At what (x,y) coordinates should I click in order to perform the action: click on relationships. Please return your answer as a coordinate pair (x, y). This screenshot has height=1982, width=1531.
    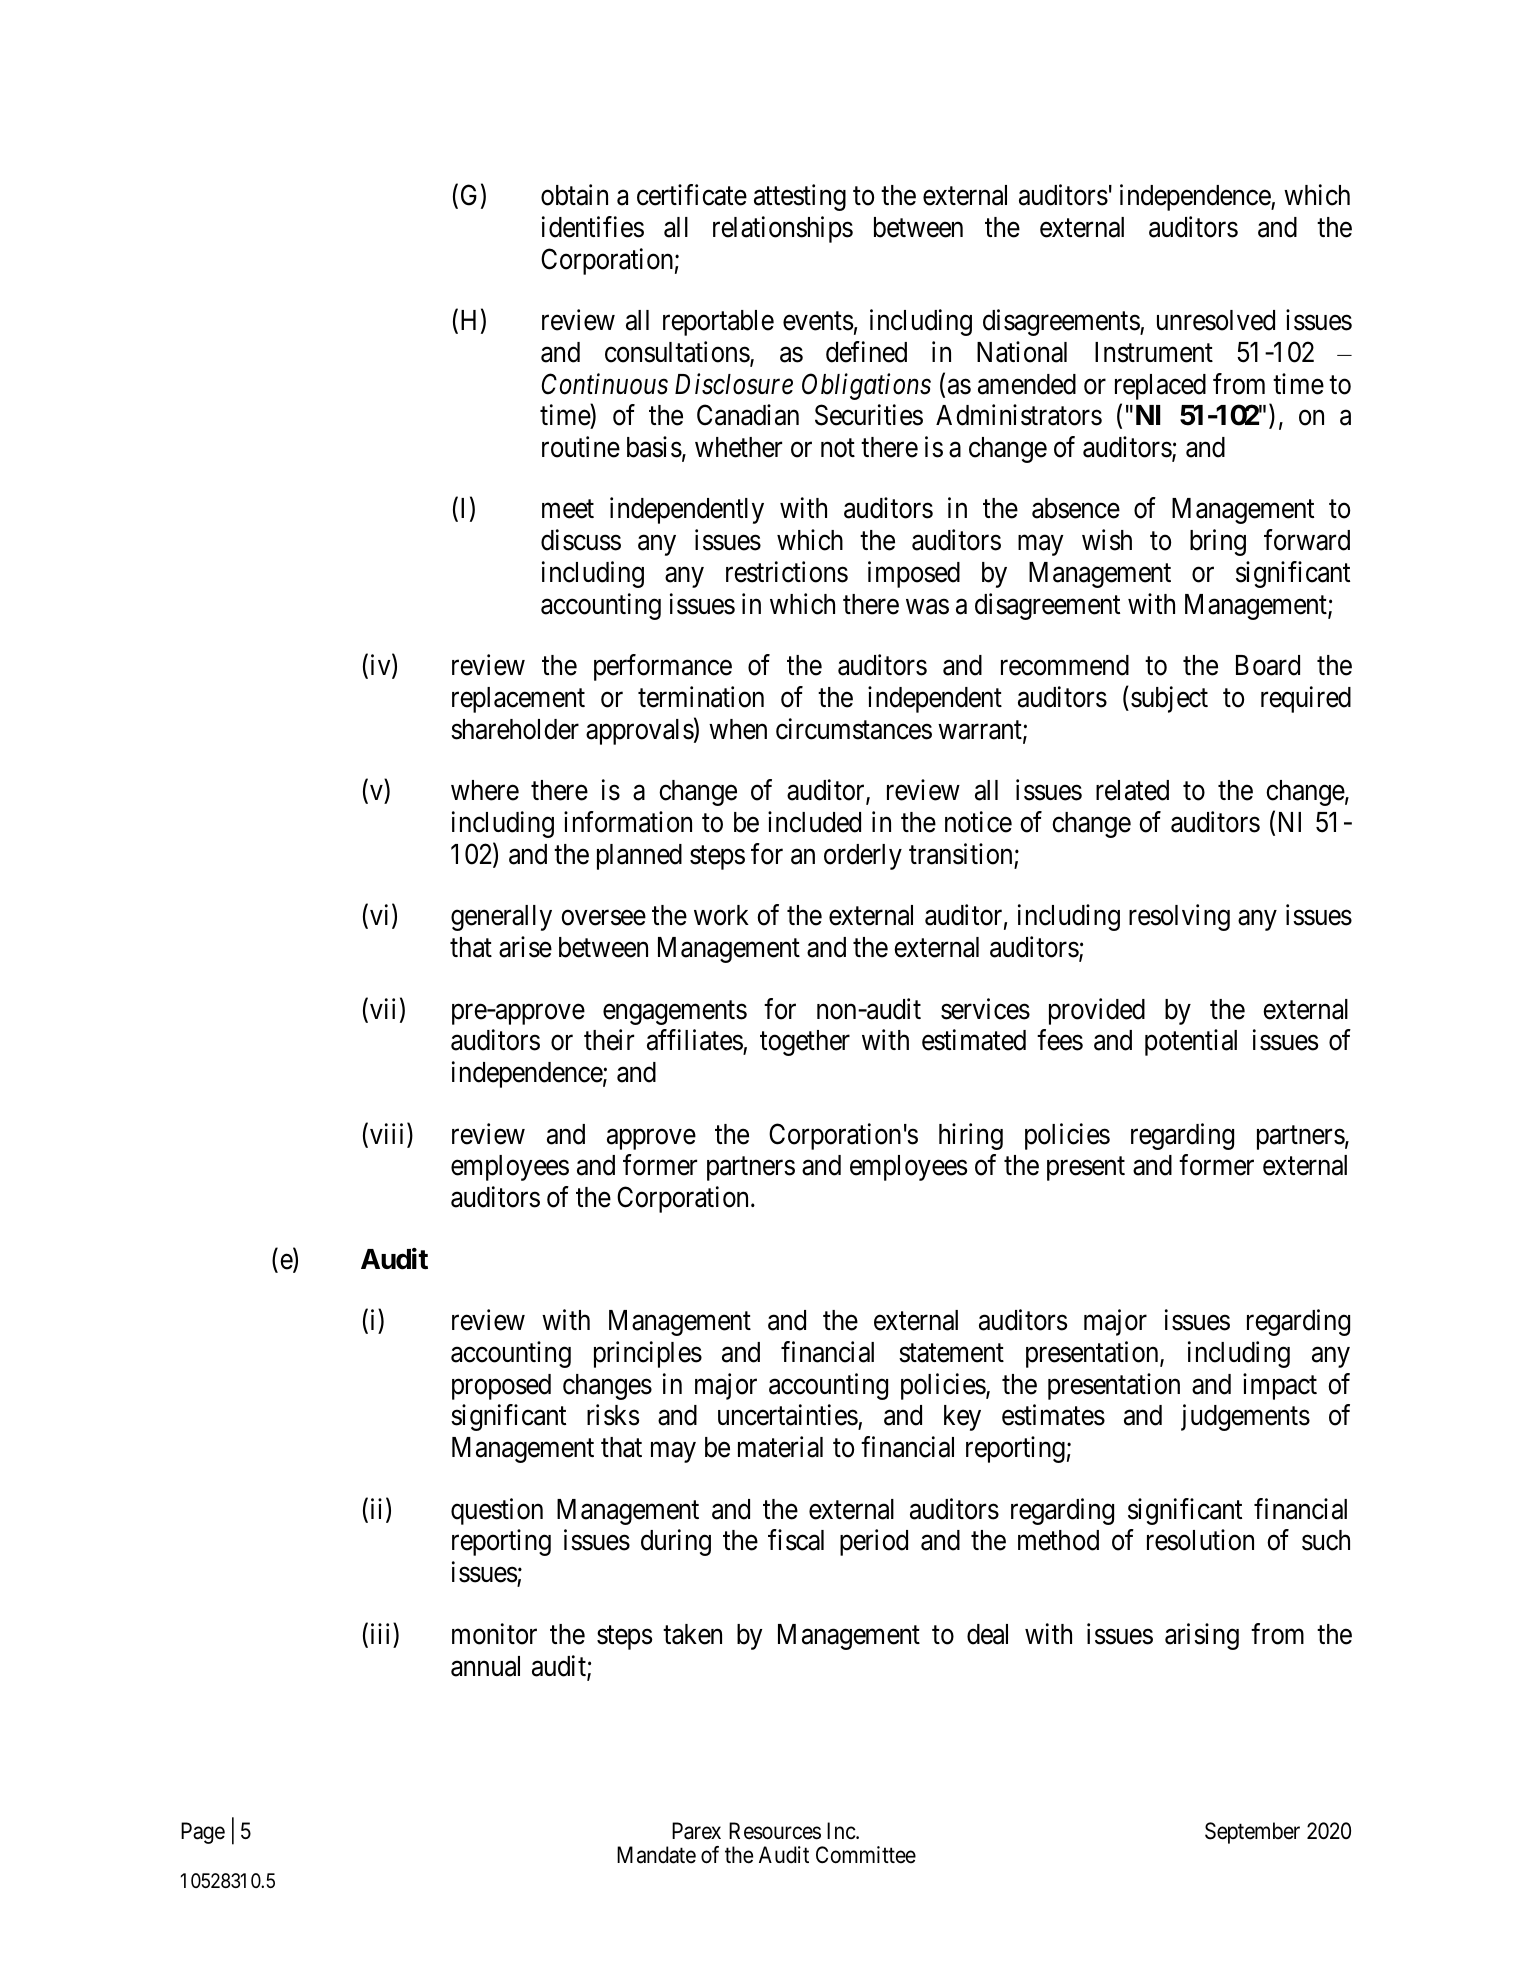
    Looking at the image, I should click on (783, 229).
